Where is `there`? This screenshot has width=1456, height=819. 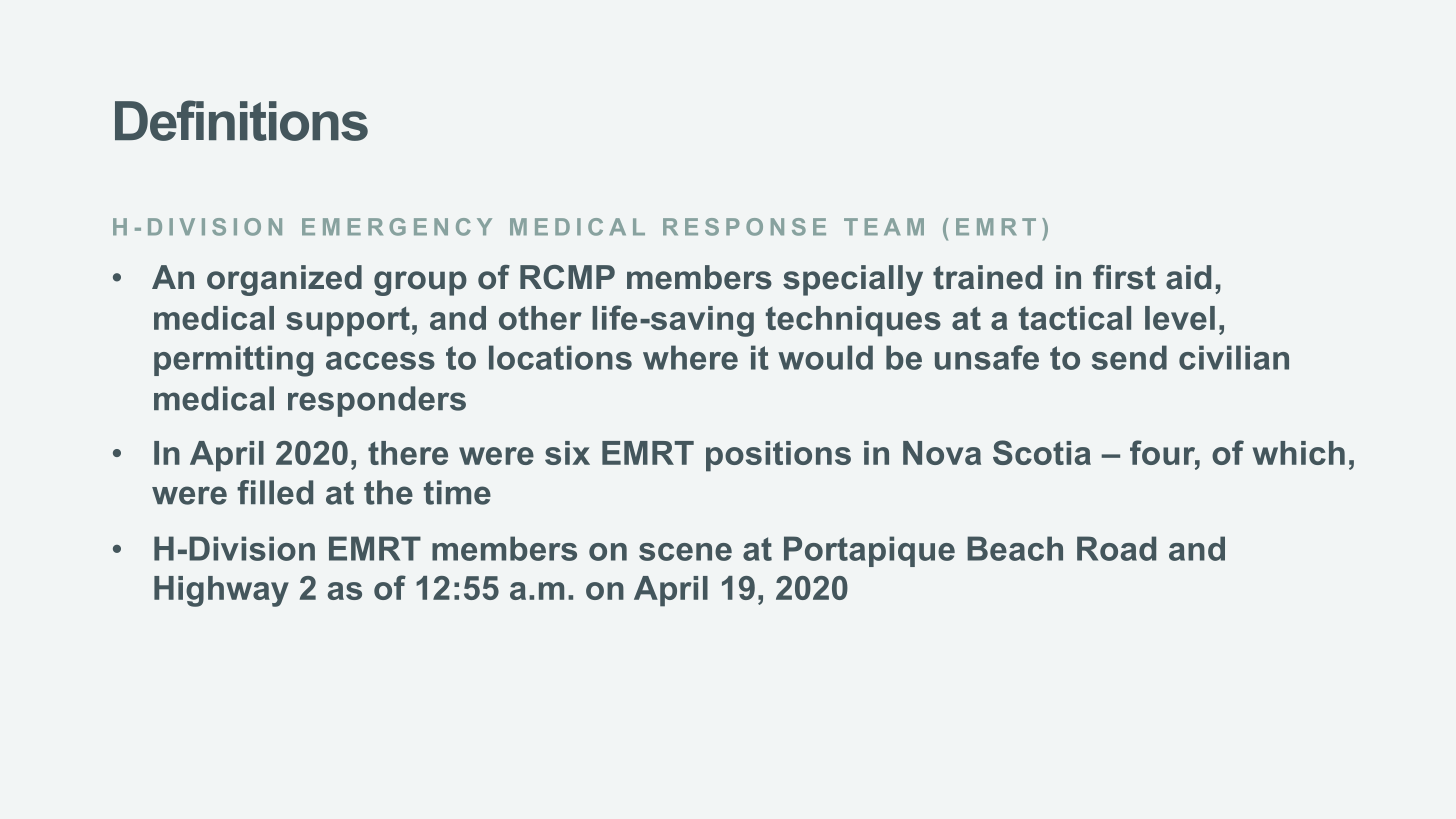
there is located at coordinates (408, 453).
